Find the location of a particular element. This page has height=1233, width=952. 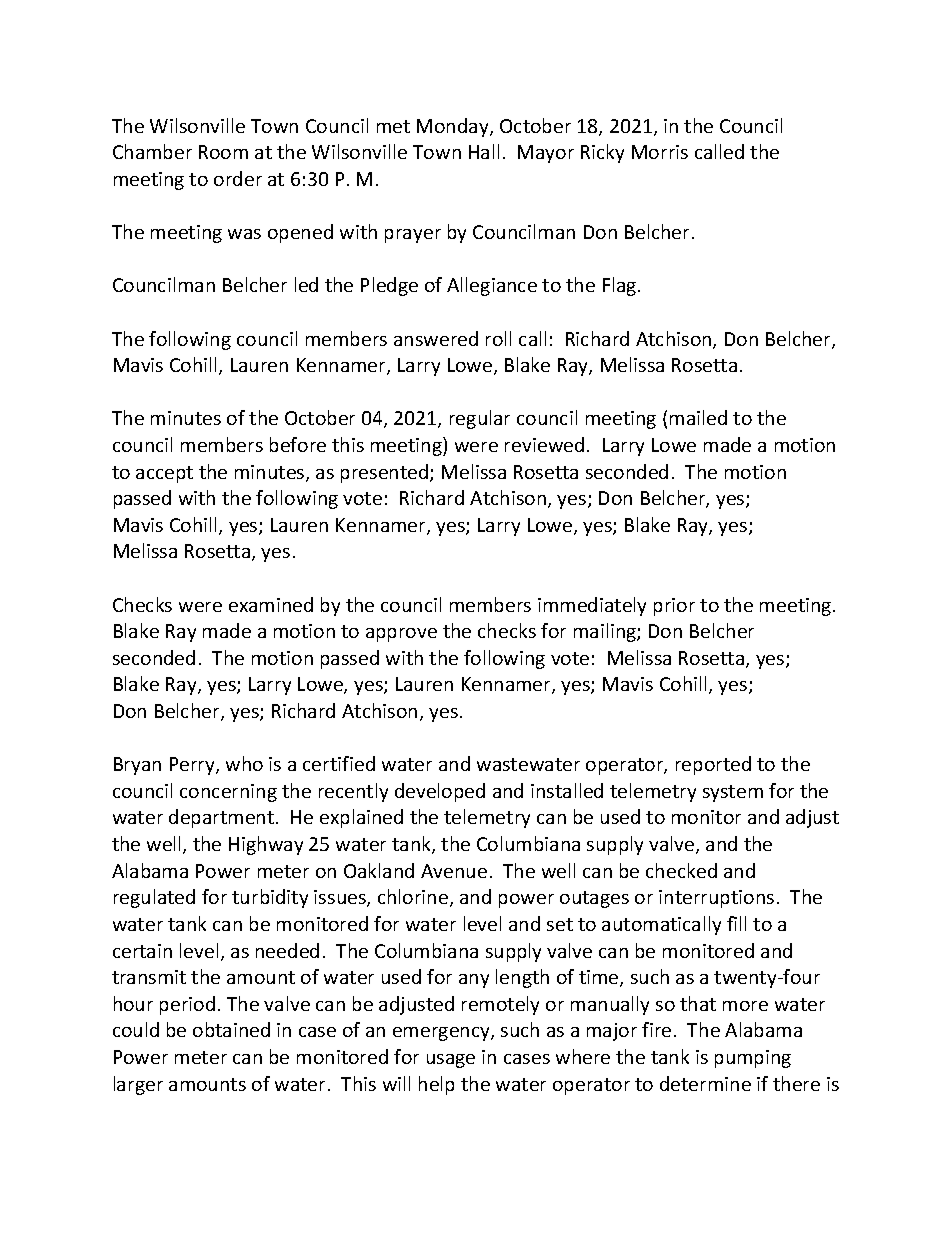

reported is located at coordinates (713, 765).
